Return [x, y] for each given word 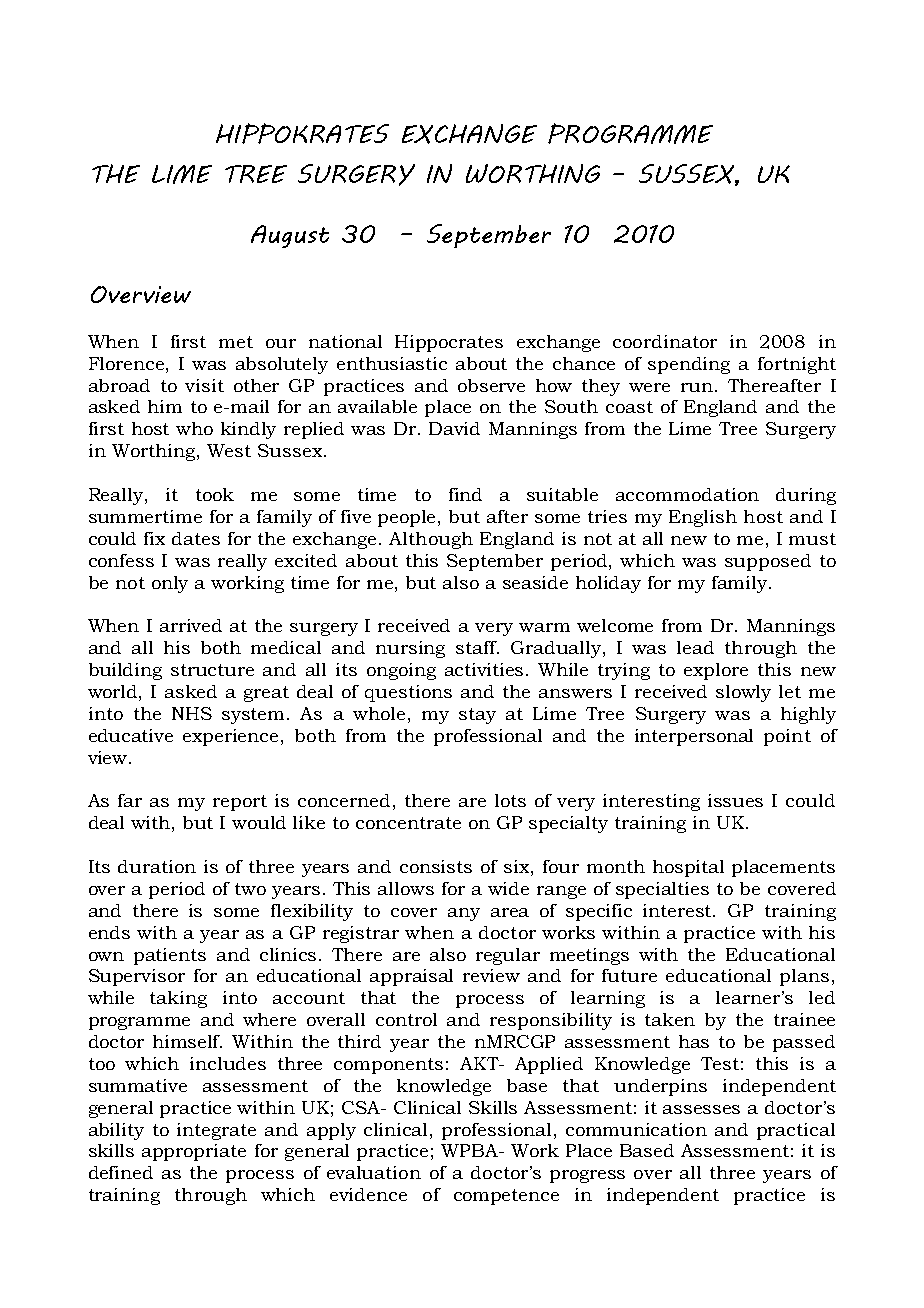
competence [506, 1197]
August [290, 236]
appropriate [194, 1152]
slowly [743, 693]
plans [804, 977]
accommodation [687, 494]
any [464, 914]
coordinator [665, 341]
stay [477, 716]
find [465, 494]
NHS [192, 713]
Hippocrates [449, 343]
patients [170, 956]
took [215, 494]
